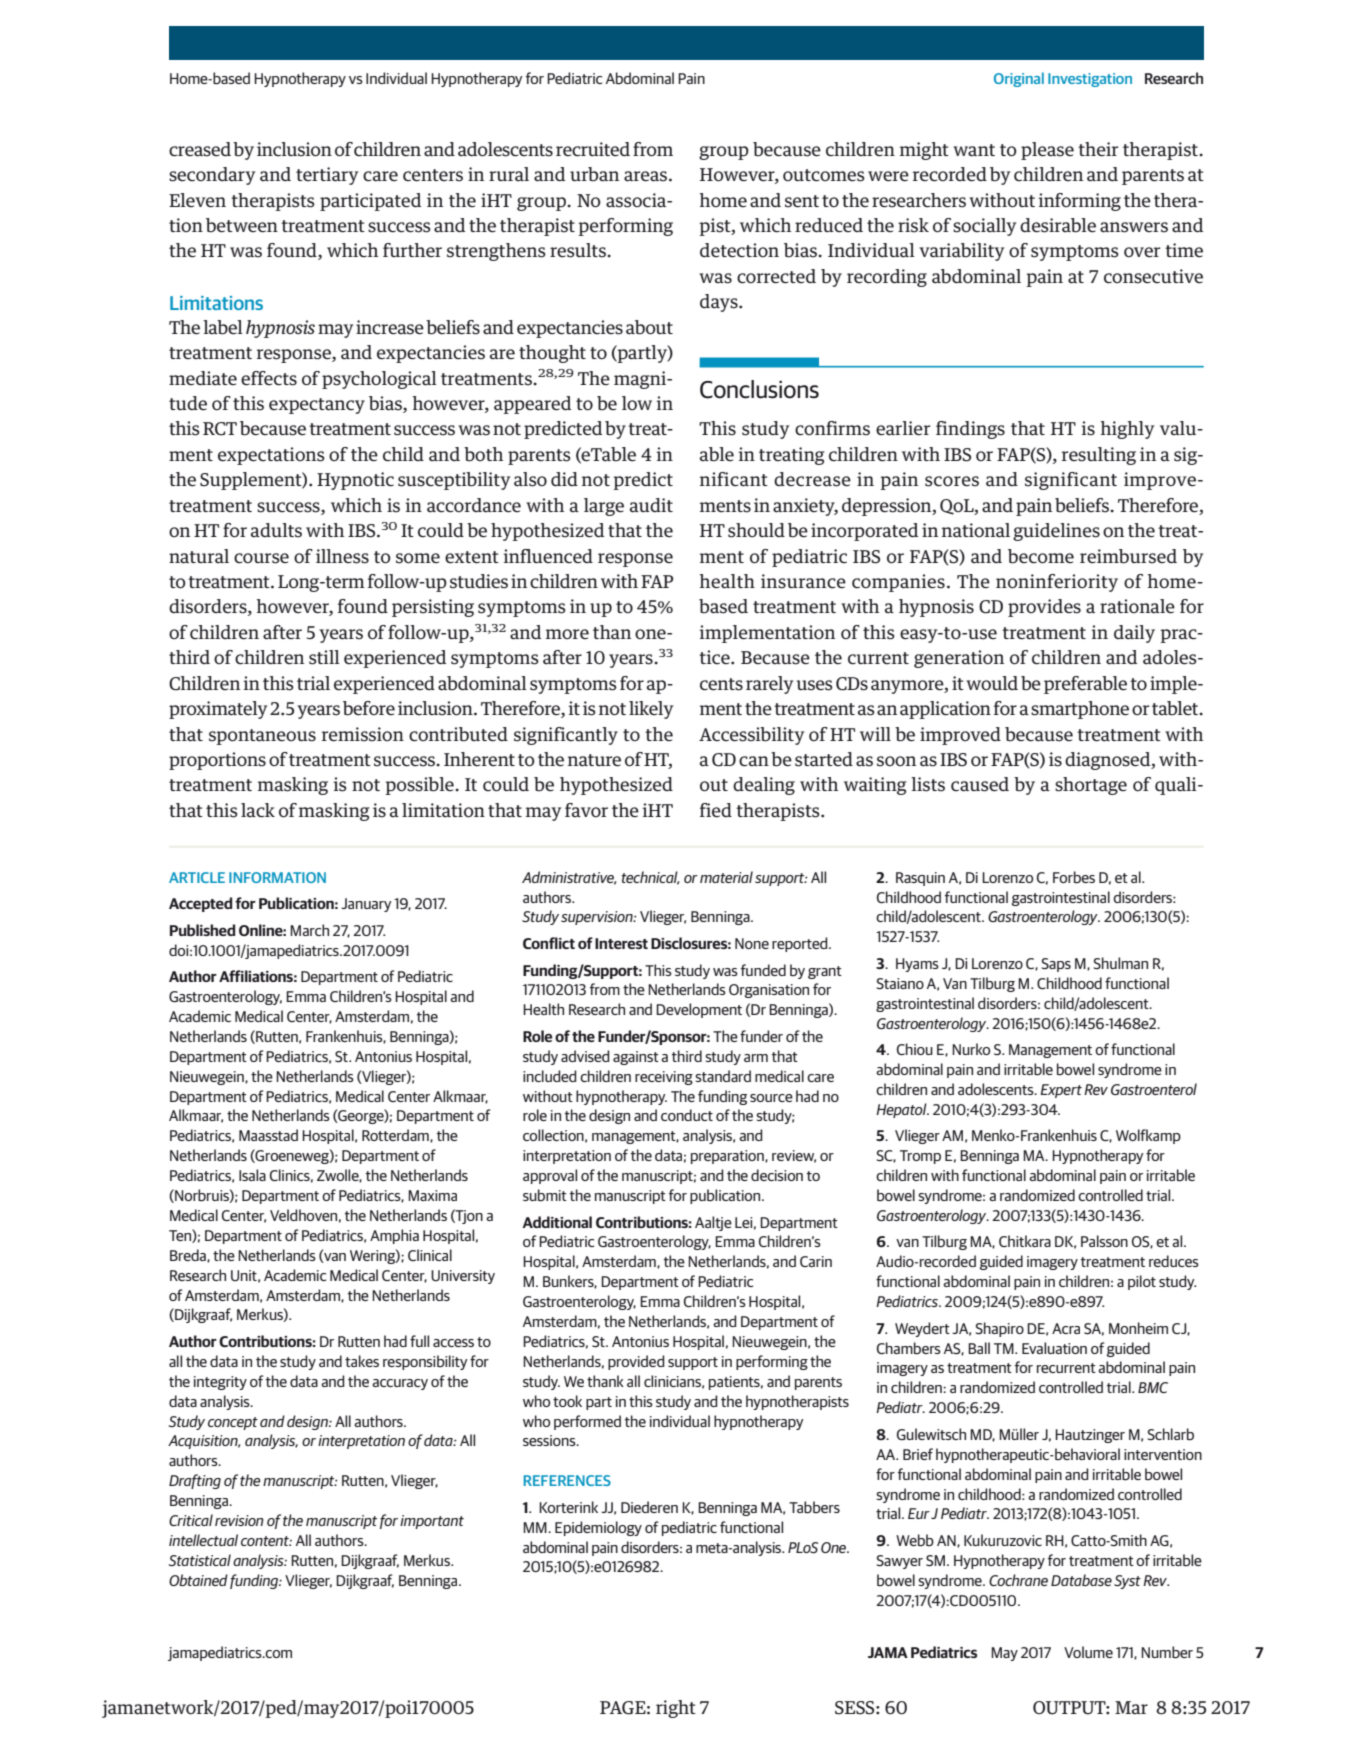 Image resolution: width=1356 pixels, height=1755 pixels. I want to click on technical, so click(650, 878).
